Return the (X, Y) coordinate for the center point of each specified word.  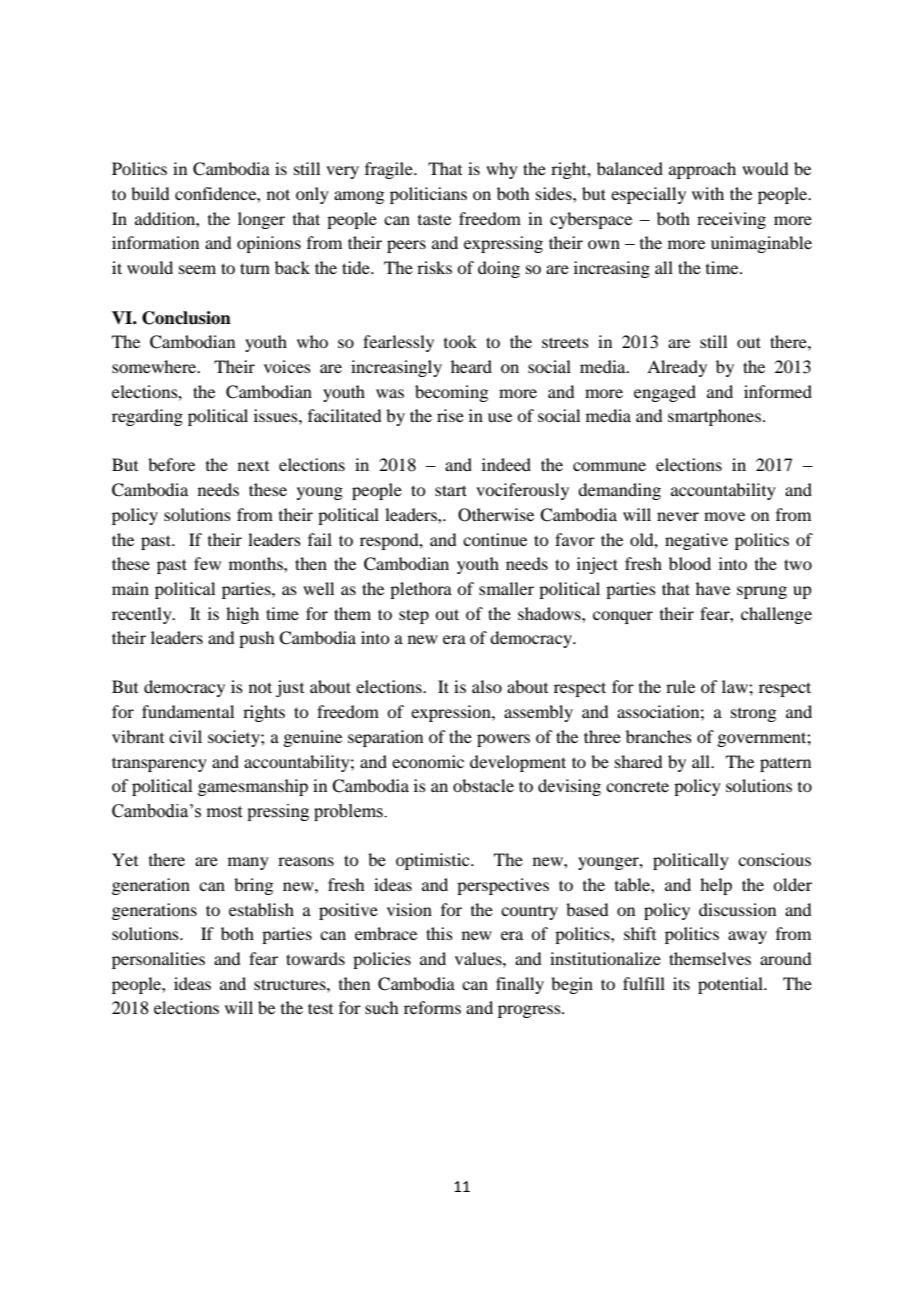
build (150, 193)
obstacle (483, 785)
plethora (421, 590)
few (207, 563)
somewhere (155, 366)
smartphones (714, 417)
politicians (428, 195)
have (713, 588)
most (224, 812)
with (708, 193)
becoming (451, 393)
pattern (785, 764)
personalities (158, 960)
